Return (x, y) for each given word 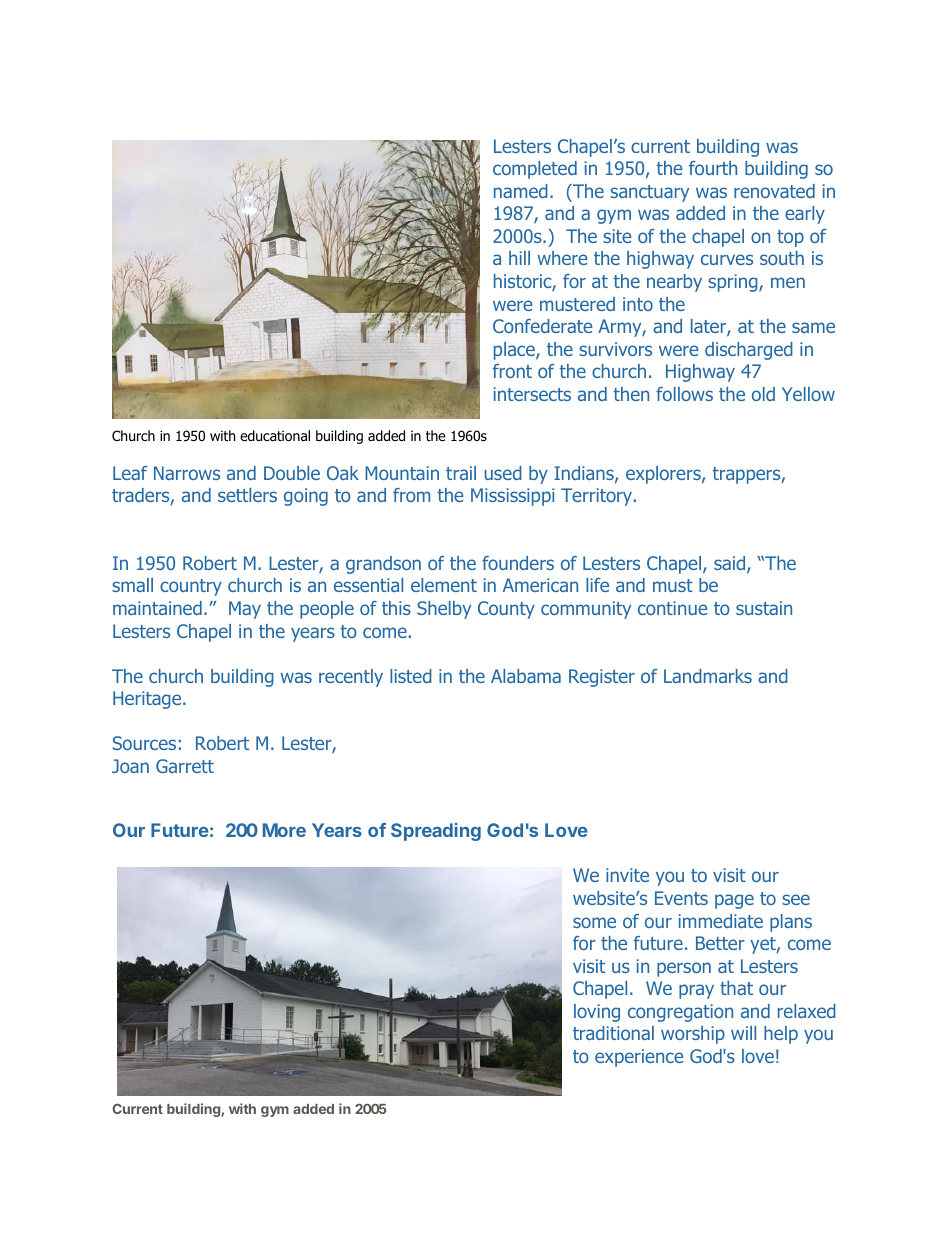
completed (535, 170)
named (521, 191)
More (284, 830)
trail (461, 473)
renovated (774, 191)
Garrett (185, 766)
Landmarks (708, 676)
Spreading (436, 832)
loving (597, 1013)
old (763, 394)
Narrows (187, 473)
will (743, 1033)
